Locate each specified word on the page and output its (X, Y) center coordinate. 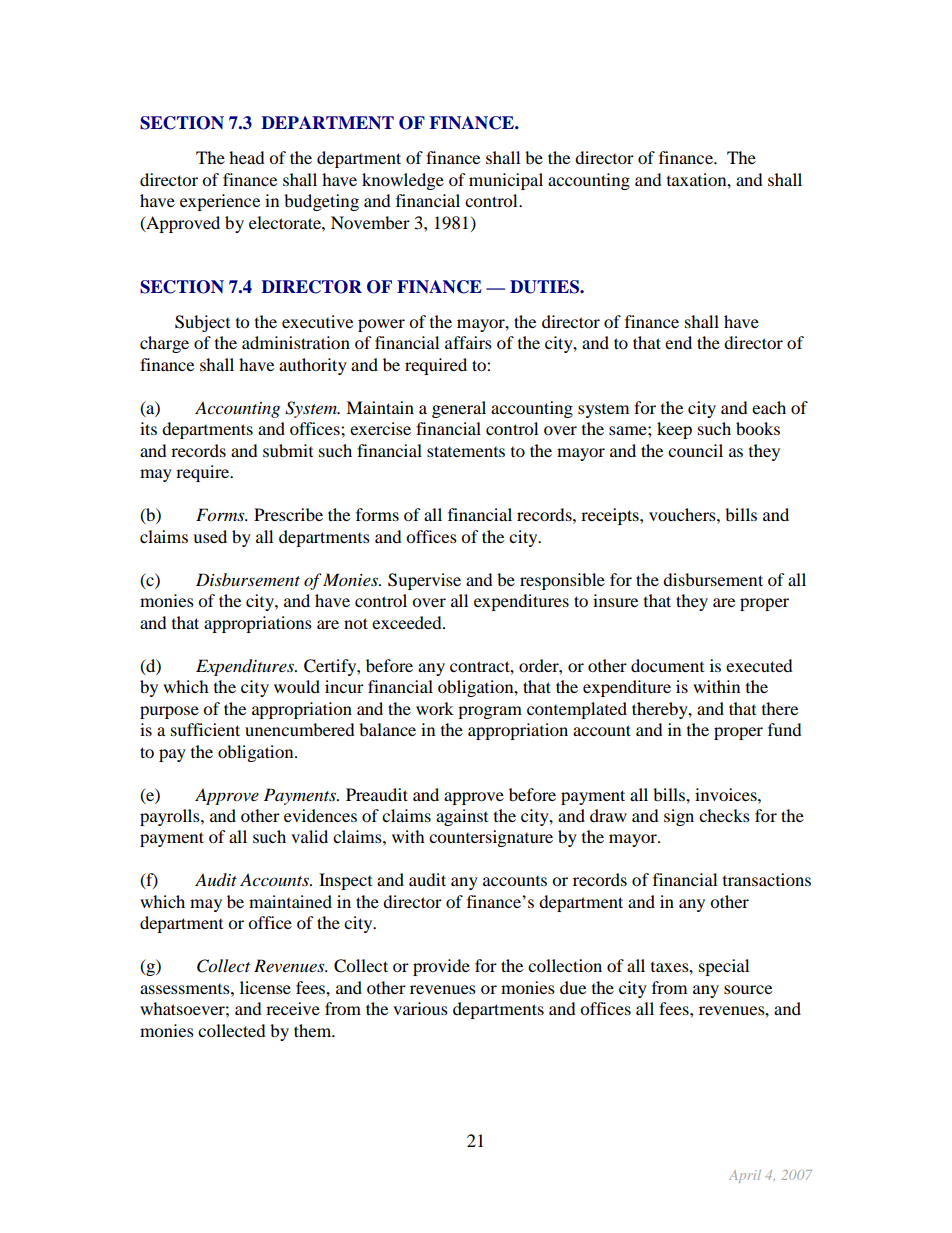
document (667, 665)
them (314, 1030)
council (695, 450)
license (265, 987)
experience (220, 202)
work (435, 708)
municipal (506, 181)
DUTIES (545, 287)
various (420, 1008)
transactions (767, 879)
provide (441, 967)
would (297, 686)
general (459, 409)
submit (288, 450)
